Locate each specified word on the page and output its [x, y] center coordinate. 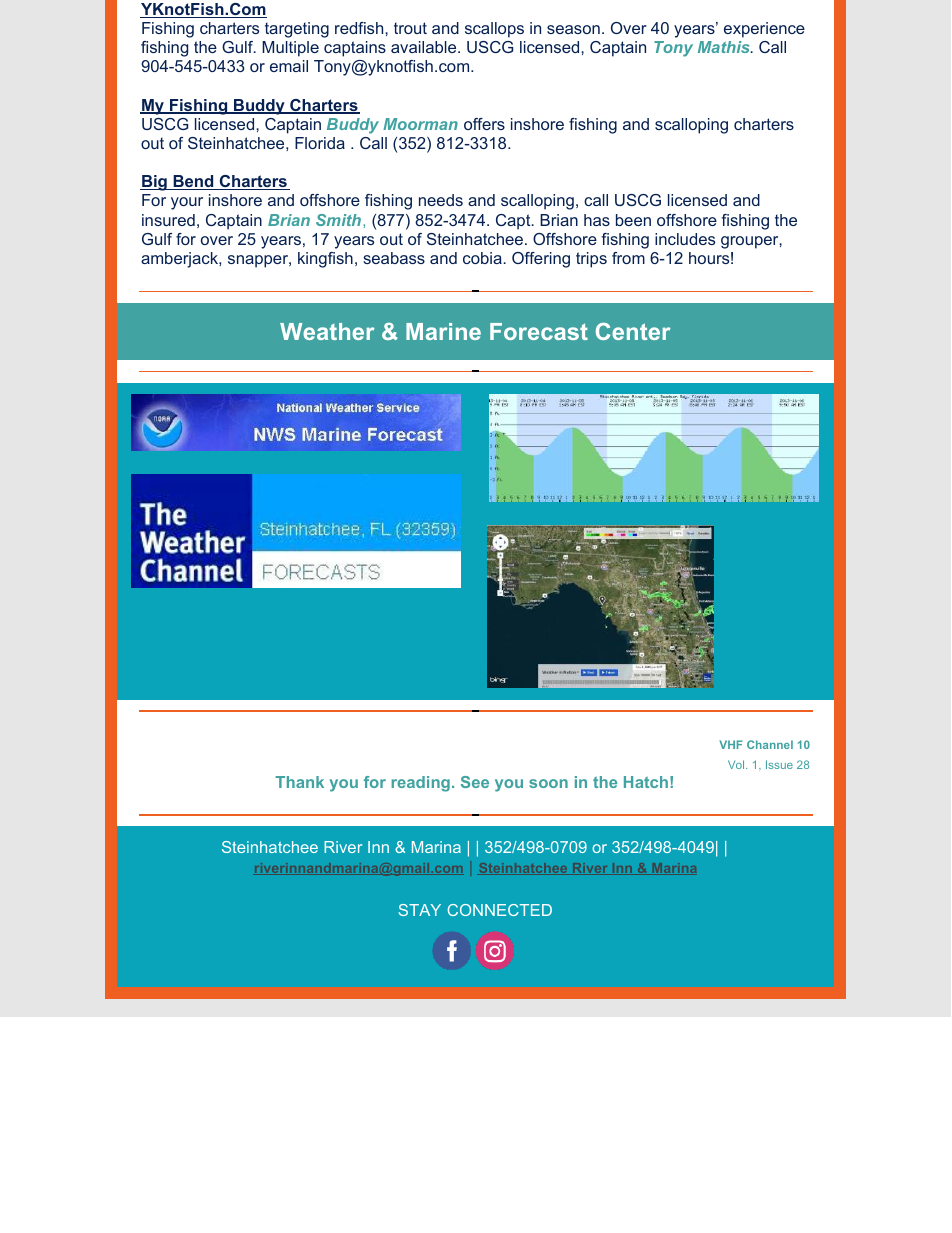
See [475, 782]
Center [633, 331]
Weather [327, 331]
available [425, 47]
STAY [419, 910]
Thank [299, 782]
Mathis [725, 47]
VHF [731, 744]
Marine [443, 331]
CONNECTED [500, 910]
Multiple [290, 49]
